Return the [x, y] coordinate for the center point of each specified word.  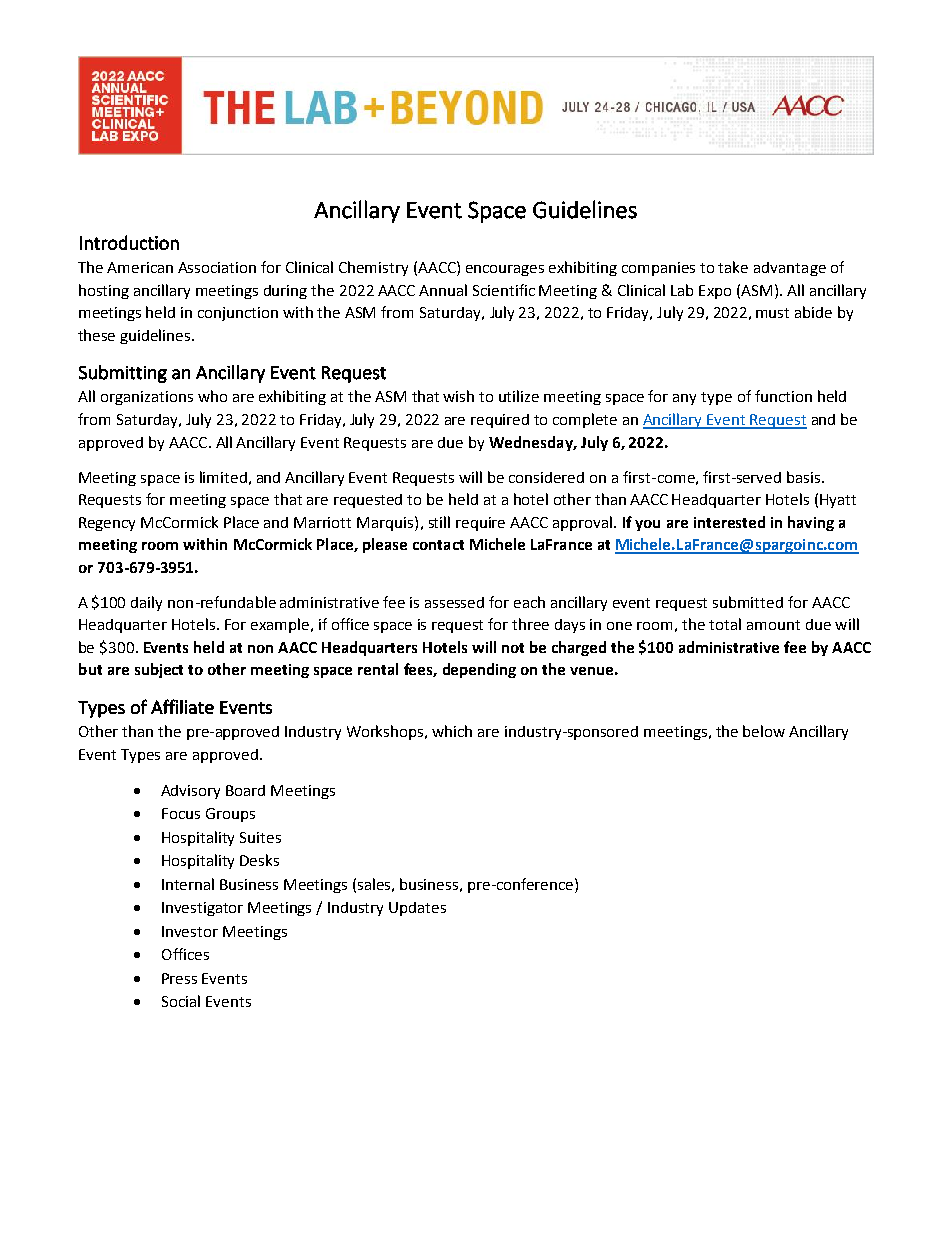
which [452, 731]
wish [458, 396]
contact [438, 545]
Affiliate [182, 706]
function [783, 396]
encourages [505, 270]
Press [179, 978]
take [733, 267]
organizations [147, 398]
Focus [181, 813]
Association [217, 267]
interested [729, 522]
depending [479, 670]
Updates [417, 909]
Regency [107, 524]
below [764, 731]
